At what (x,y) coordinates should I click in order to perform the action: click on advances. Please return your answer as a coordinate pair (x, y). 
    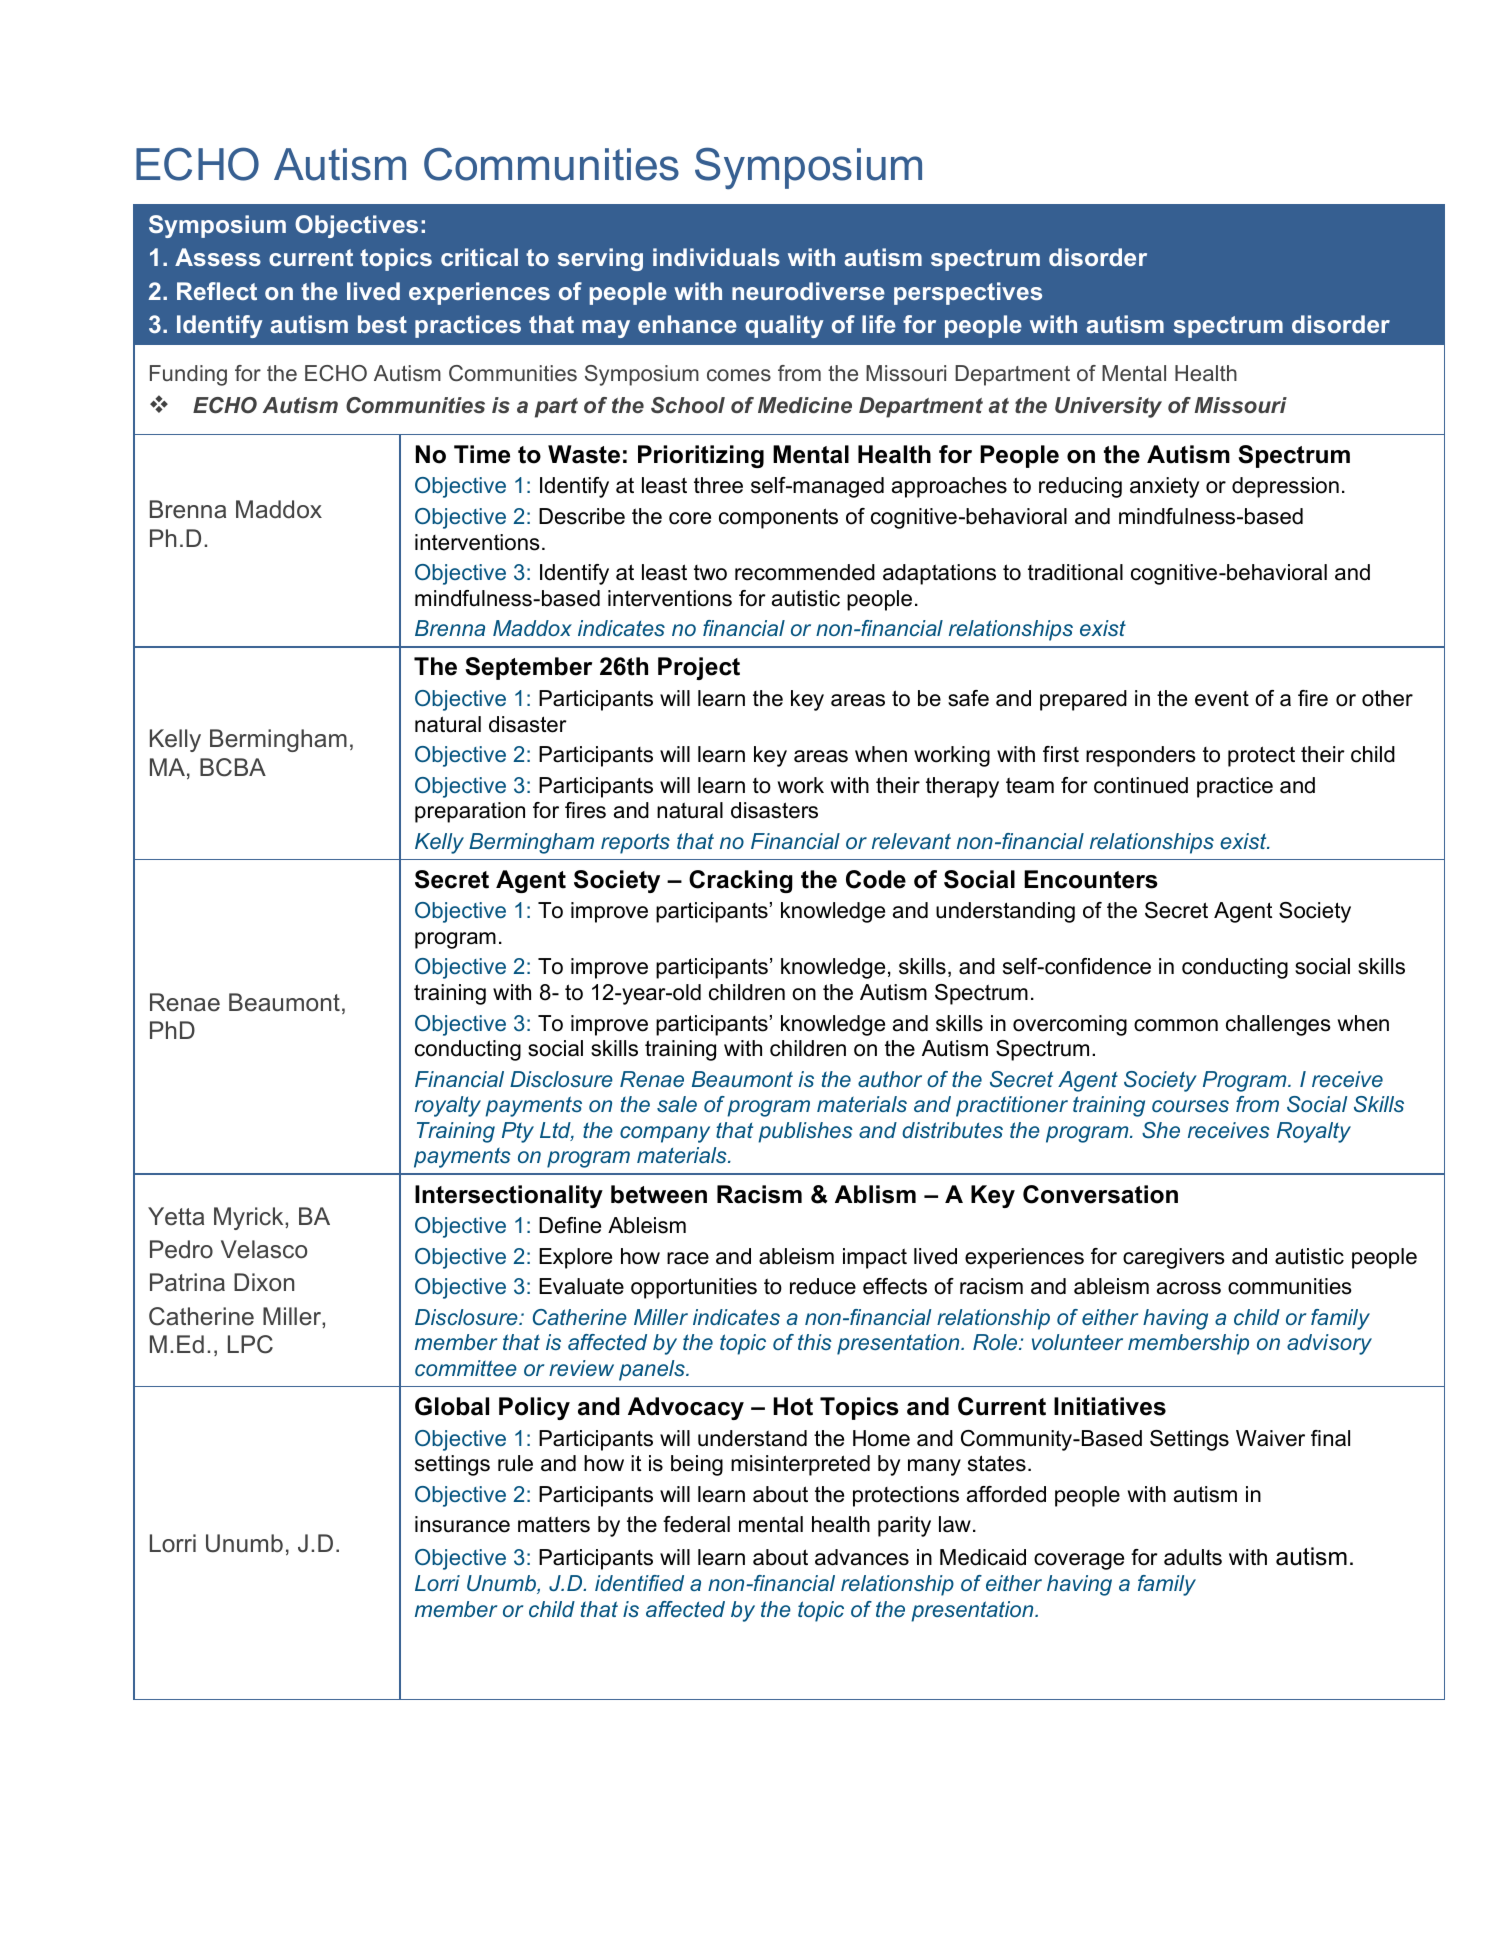
    Looking at the image, I should click on (862, 1557).
